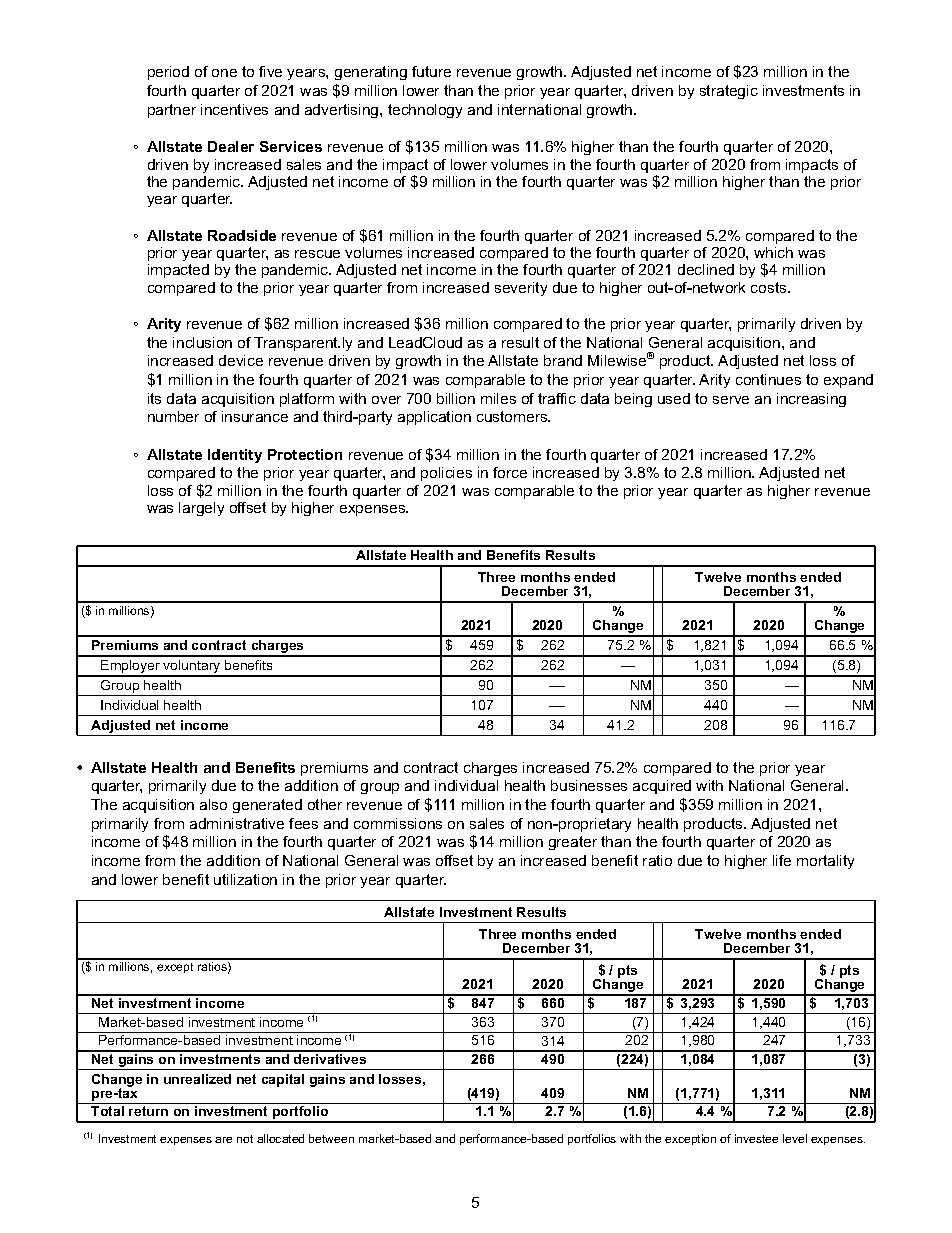  Describe the element at coordinates (510, 472) in the image. I see `force` at that location.
